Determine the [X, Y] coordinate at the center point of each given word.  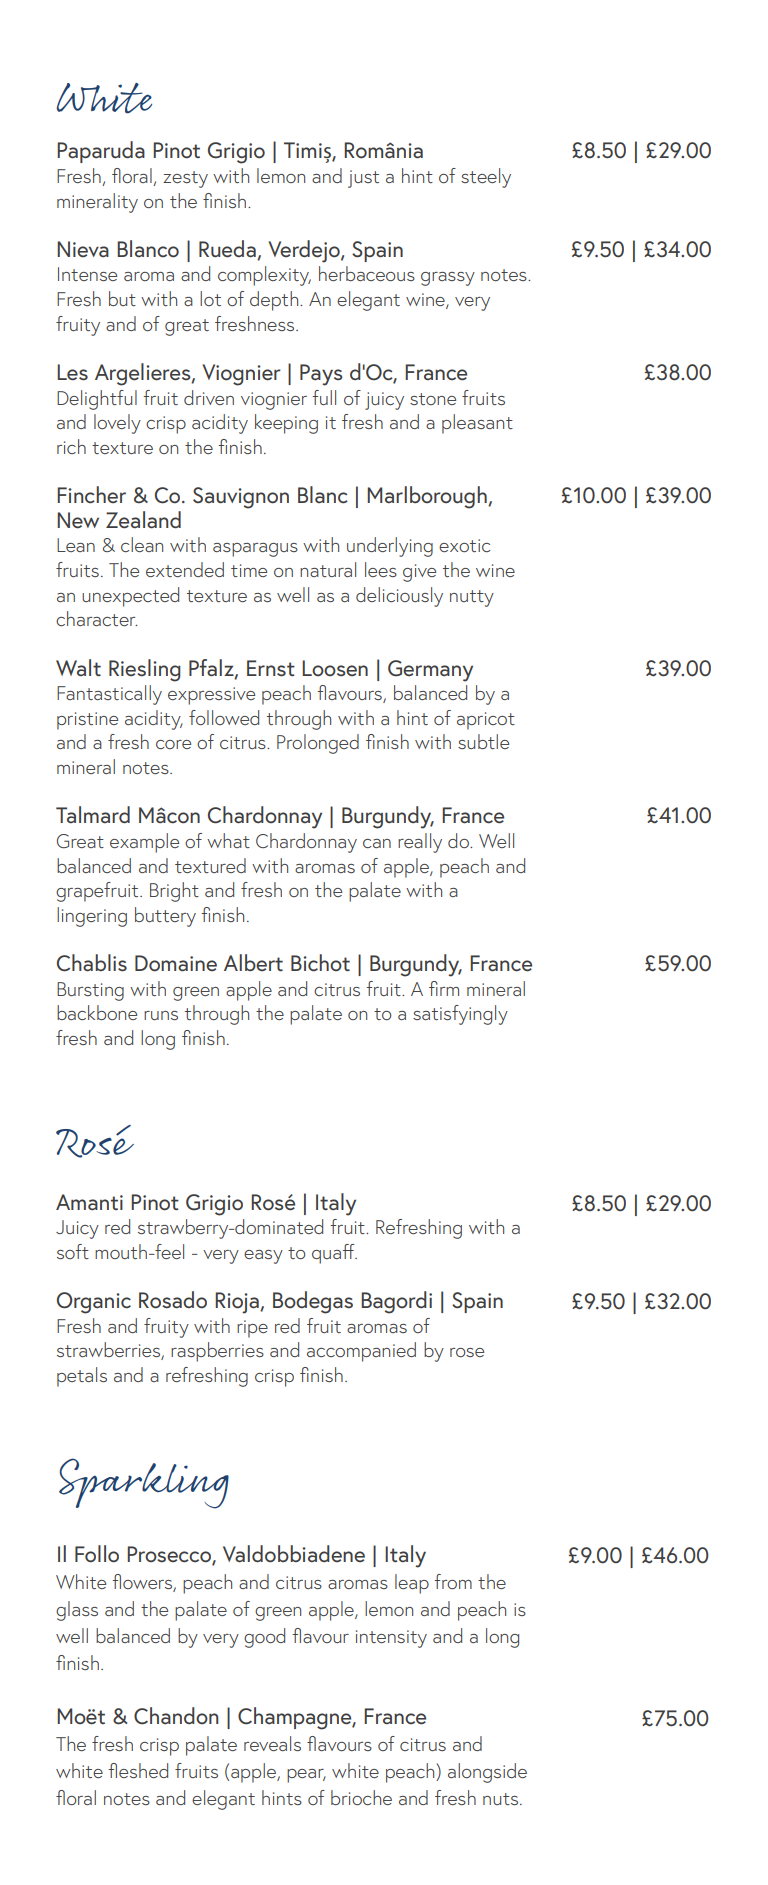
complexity [264, 276]
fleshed [138, 1770]
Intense [87, 274]
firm [444, 988]
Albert [253, 962]
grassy [448, 279]
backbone [97, 1012]
